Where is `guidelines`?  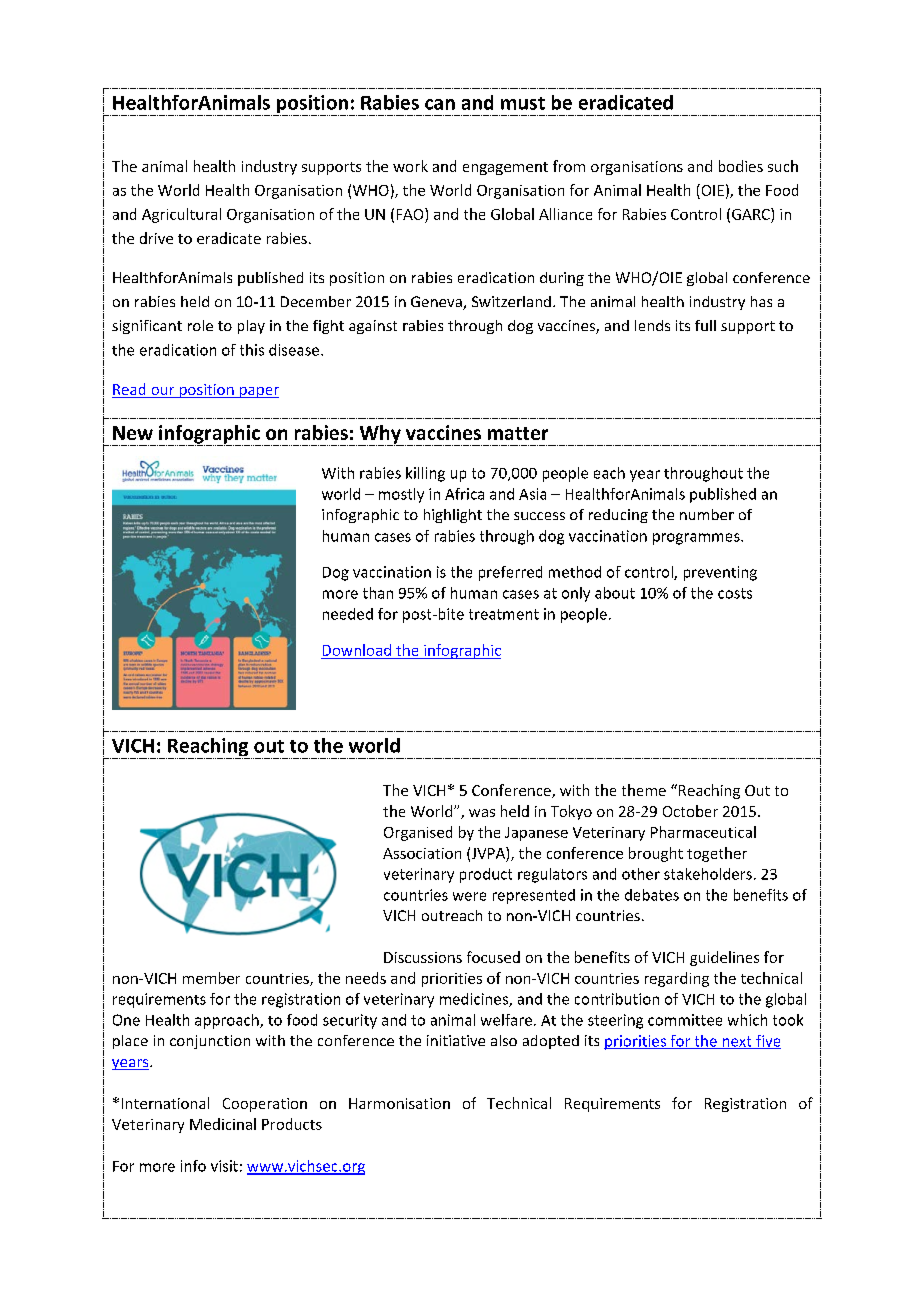
guidelines is located at coordinates (724, 958).
